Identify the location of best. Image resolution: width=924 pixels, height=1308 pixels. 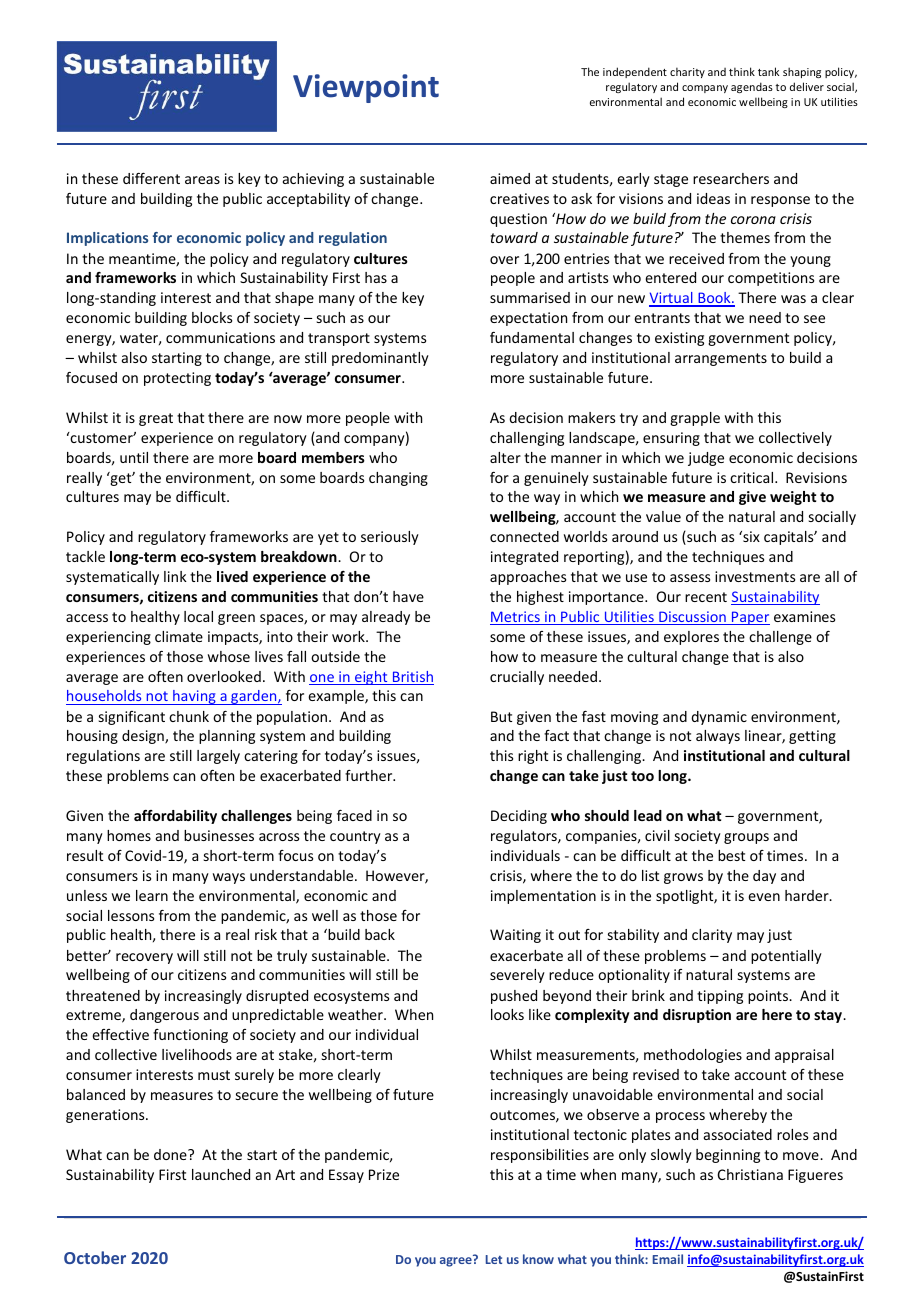
(731, 855).
